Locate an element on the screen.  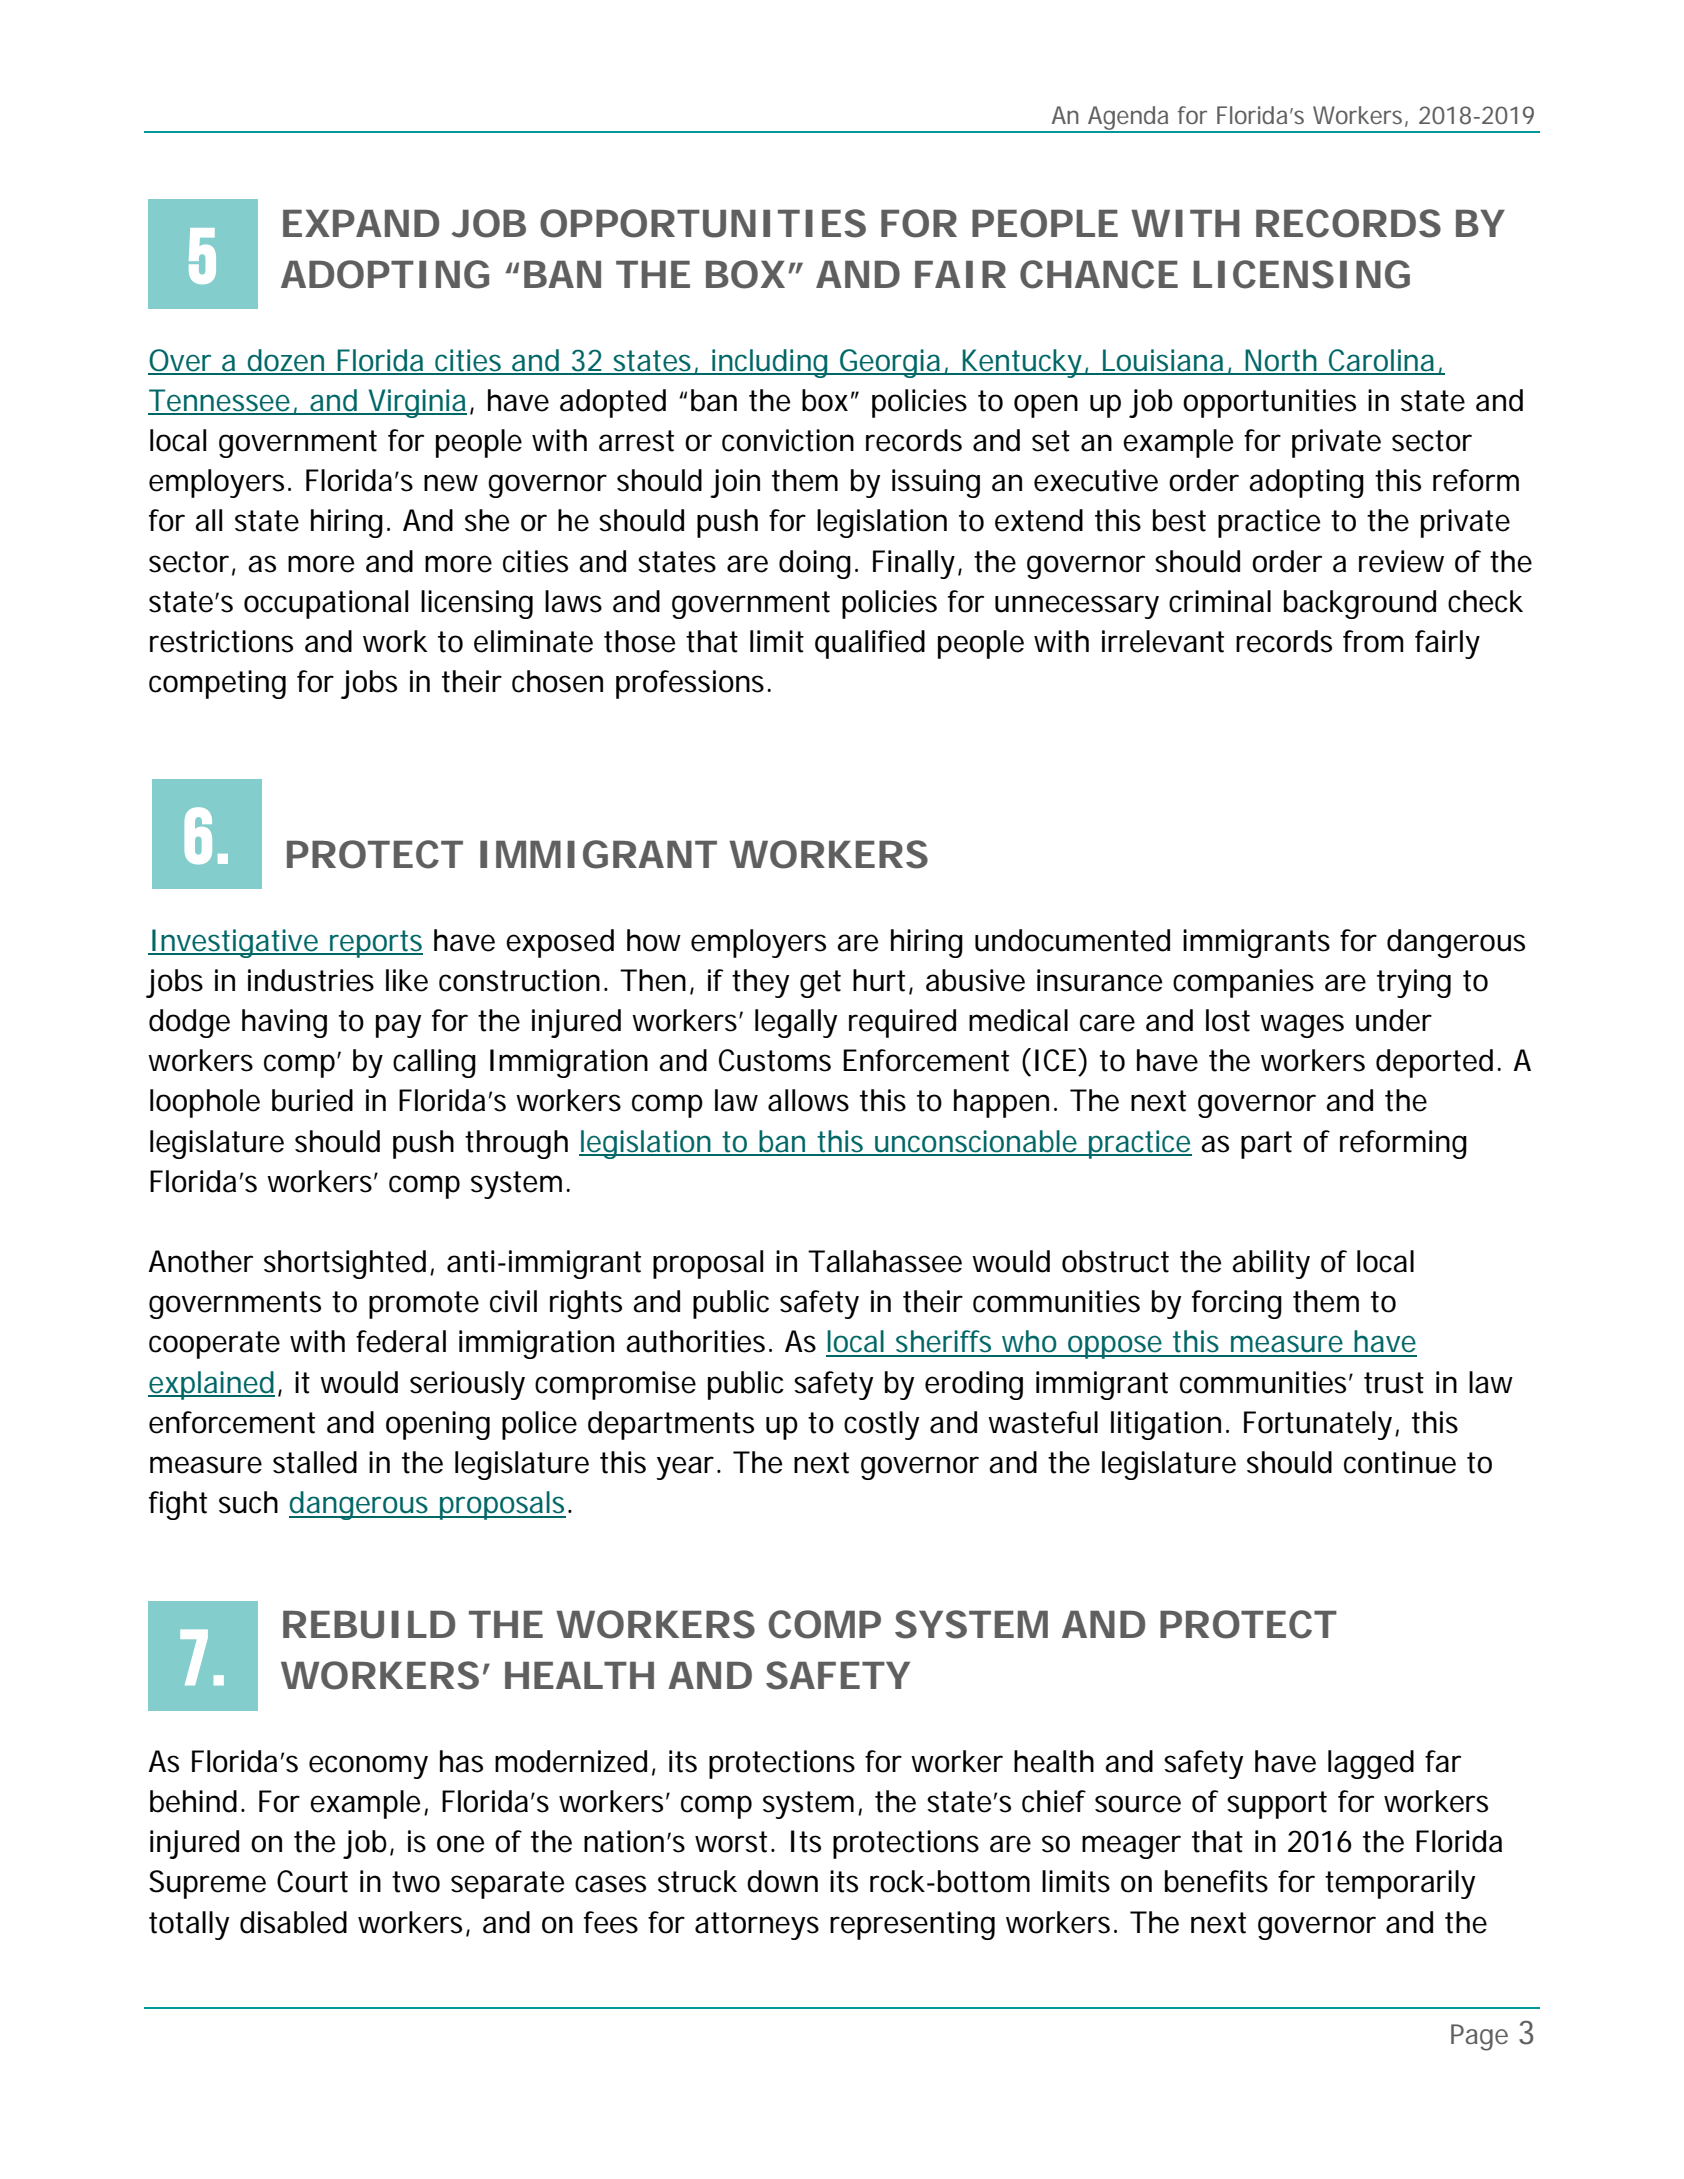
Georgia is located at coordinates (889, 363).
